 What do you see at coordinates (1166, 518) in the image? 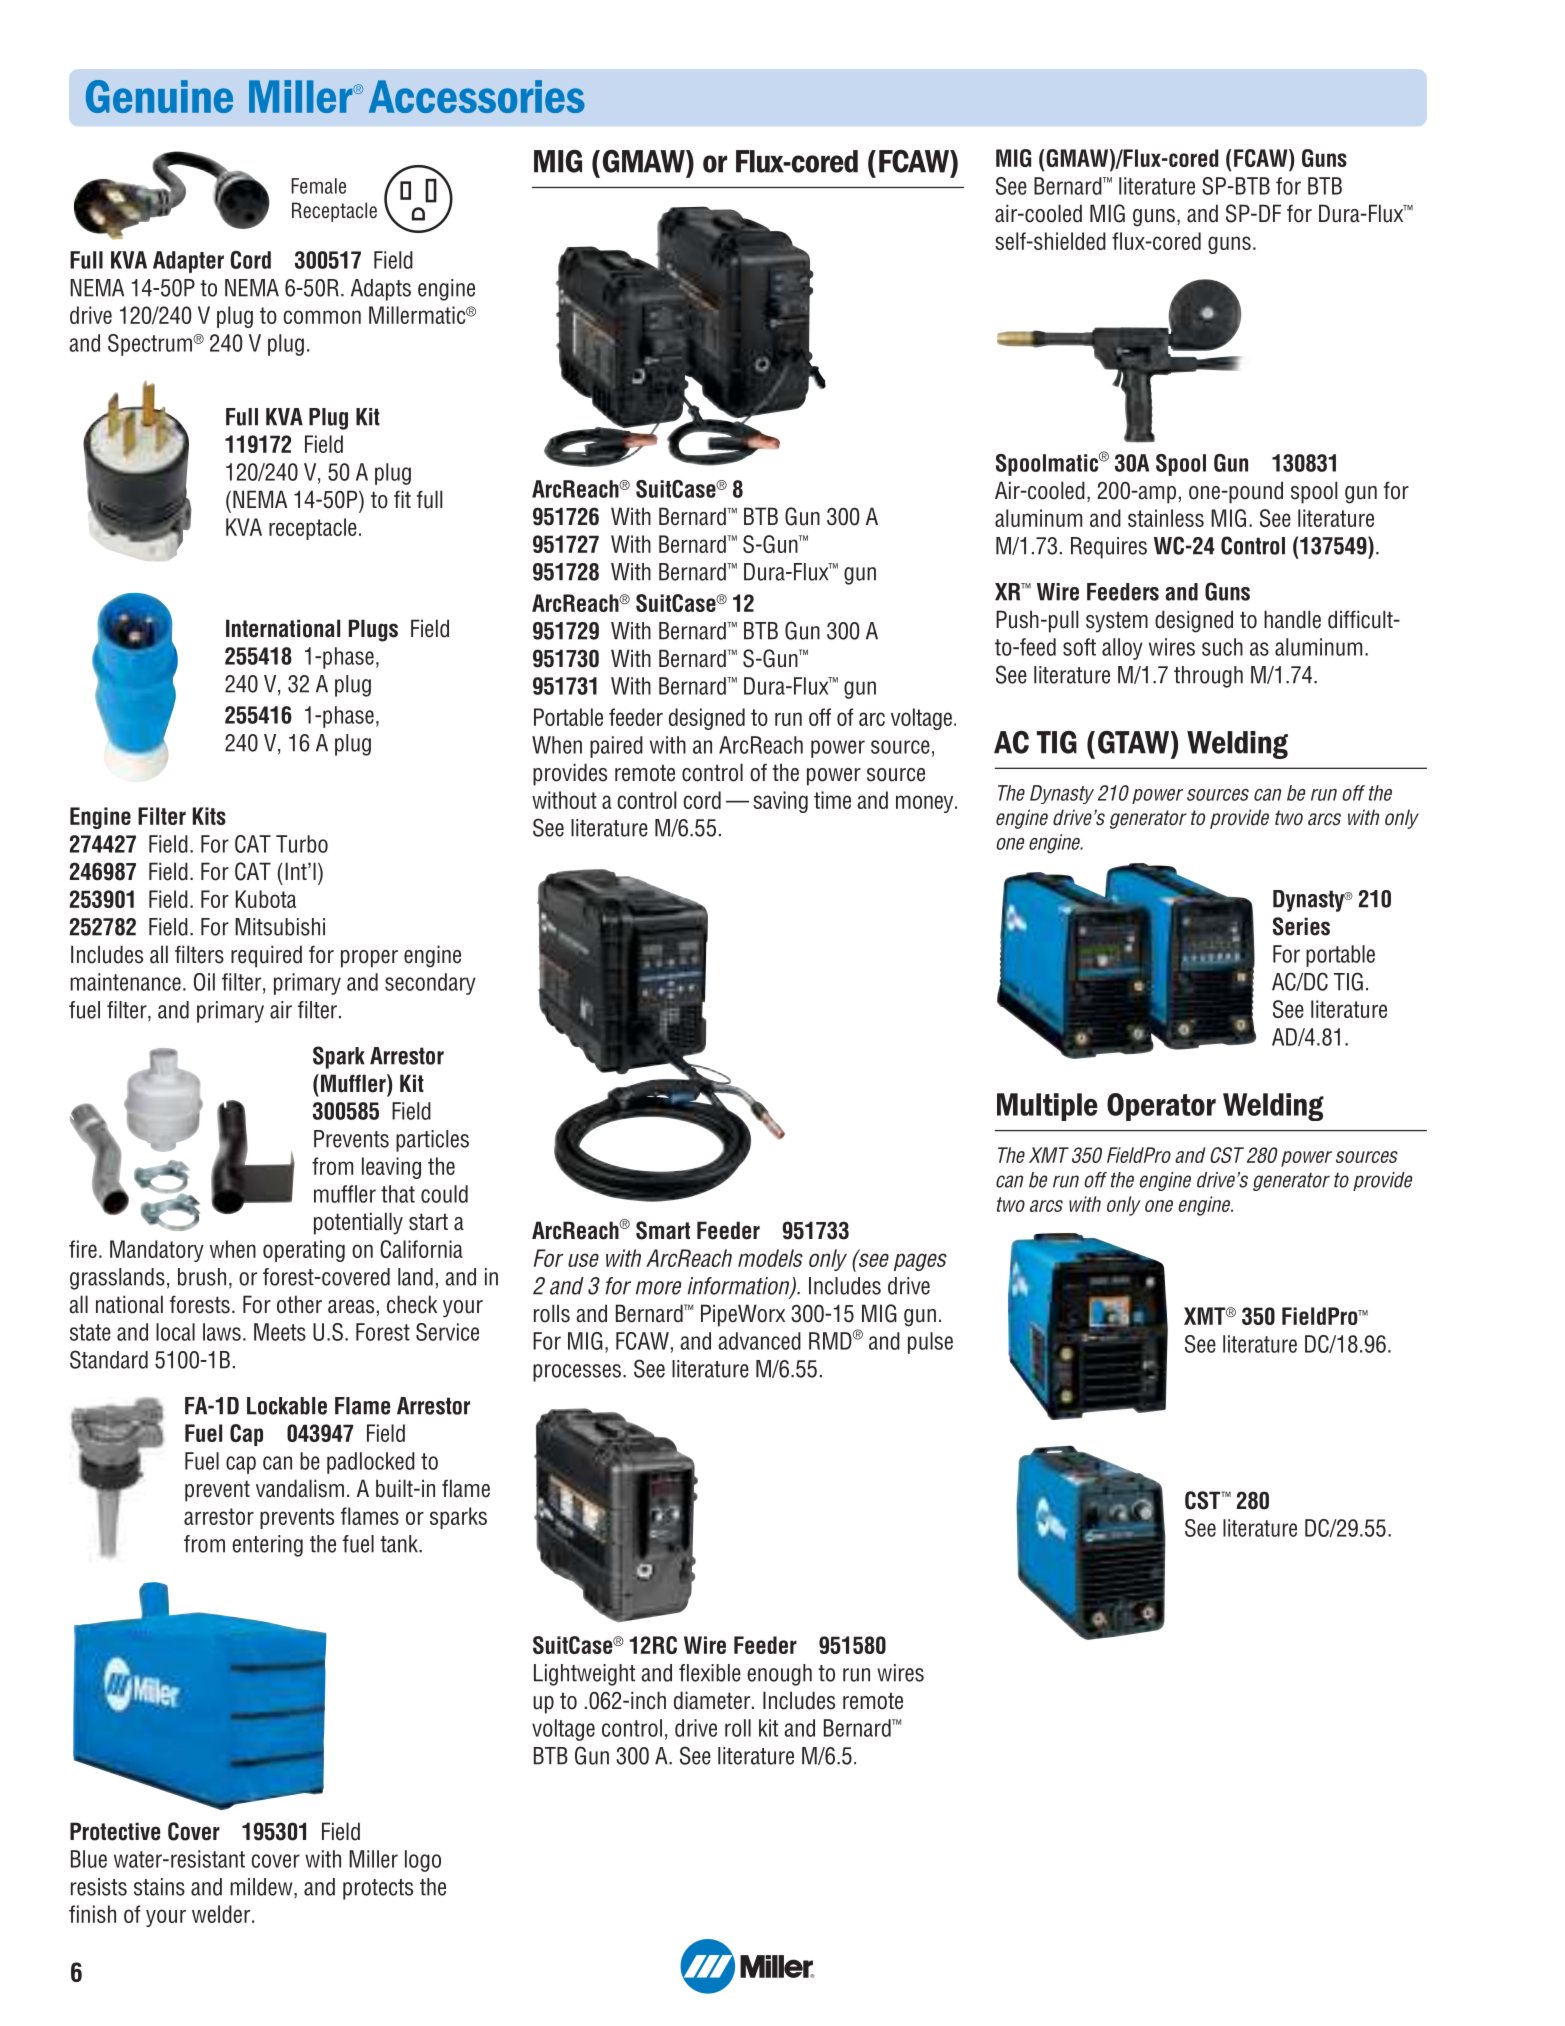
I see `stainless` at bounding box center [1166, 518].
